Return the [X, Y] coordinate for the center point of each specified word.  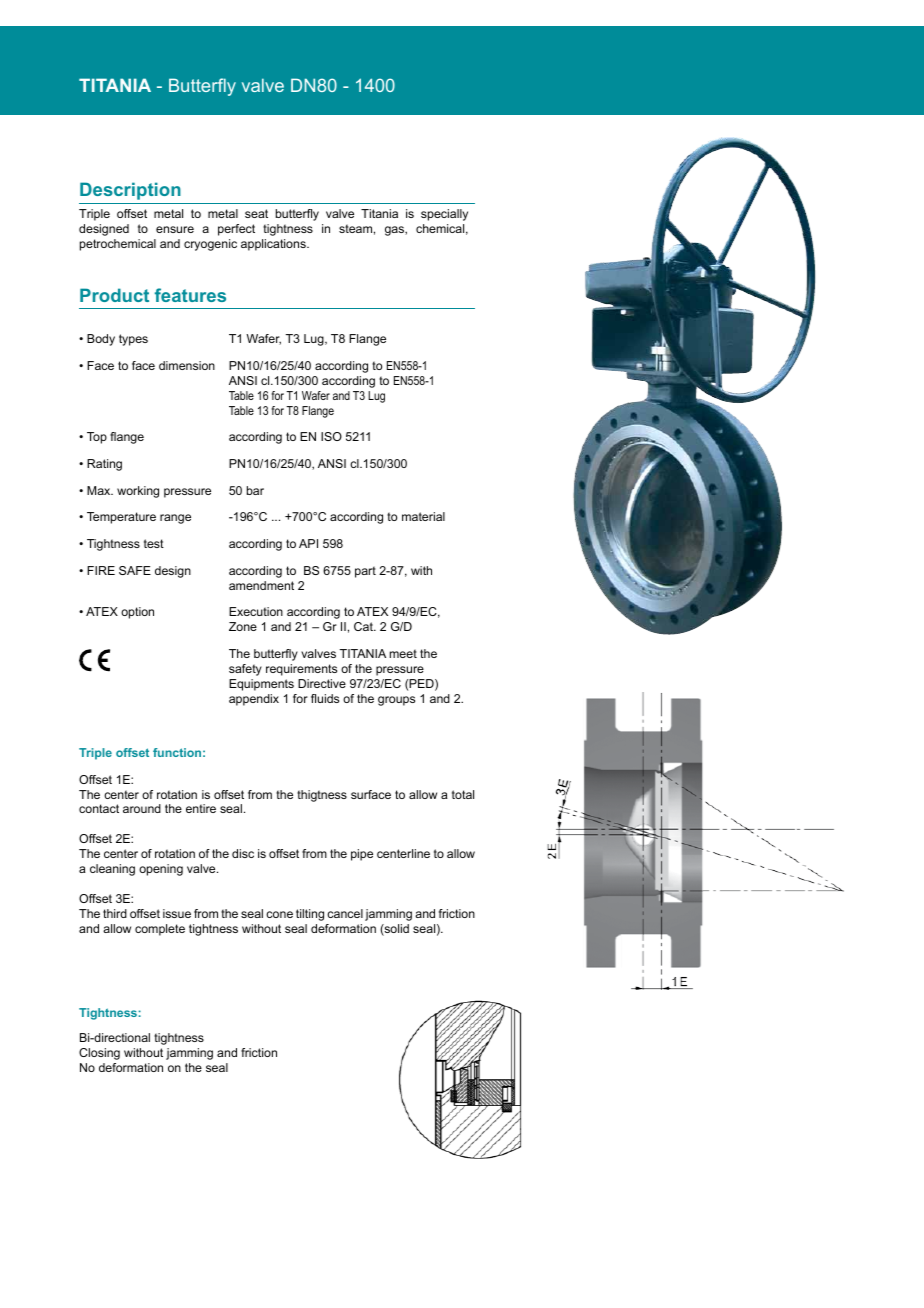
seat [256, 213]
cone [279, 914]
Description [130, 191]
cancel [345, 913]
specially [444, 215]
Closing [99, 1054]
